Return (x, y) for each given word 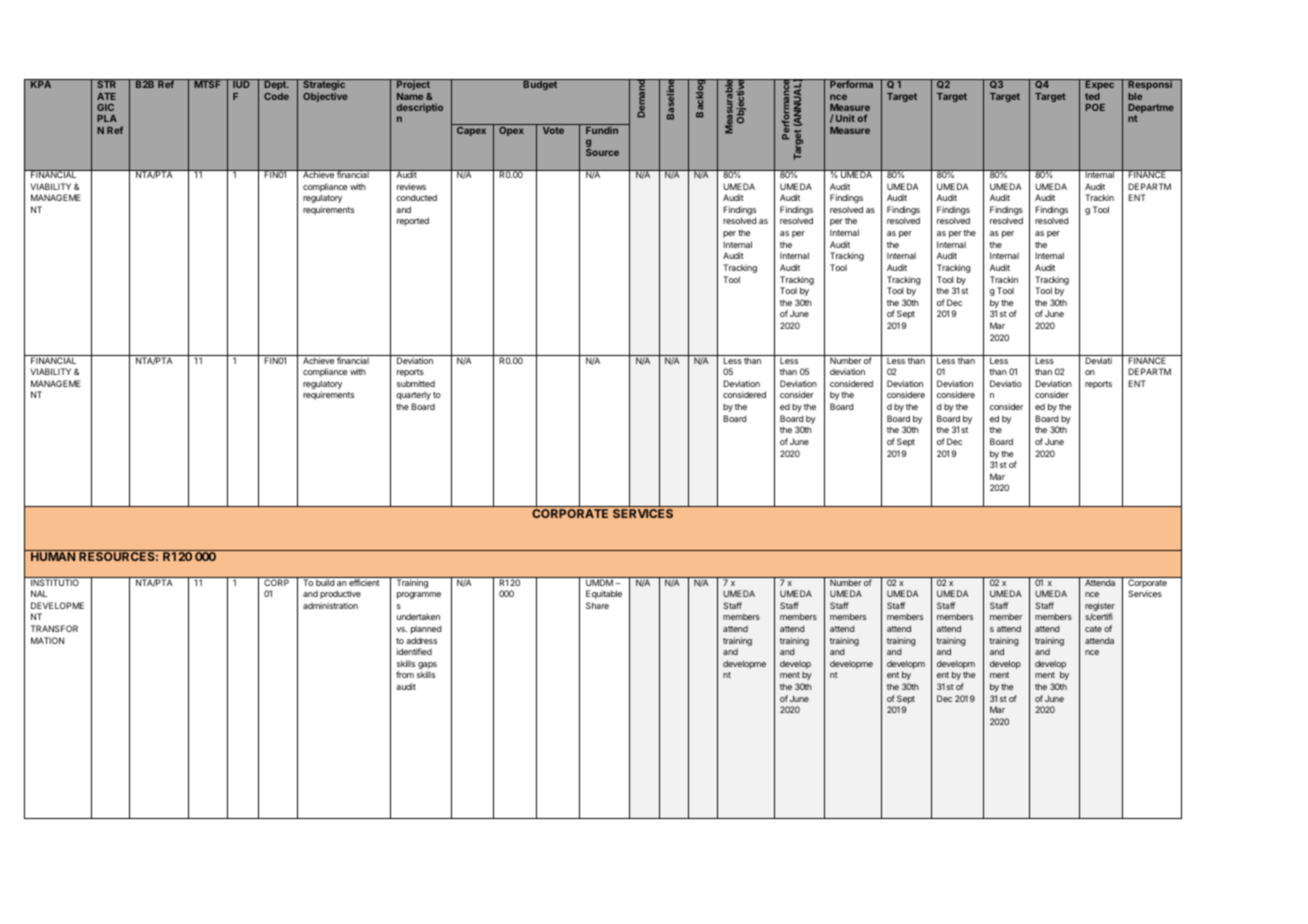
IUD (241, 84)
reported (413, 221)
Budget (540, 85)
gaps (427, 667)
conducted (416, 197)
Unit (845, 118)
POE (1095, 107)
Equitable (604, 594)
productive (340, 594)
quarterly (413, 396)
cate (1093, 629)
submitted (416, 383)
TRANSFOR (54, 628)
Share (597, 605)
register (1100, 608)
